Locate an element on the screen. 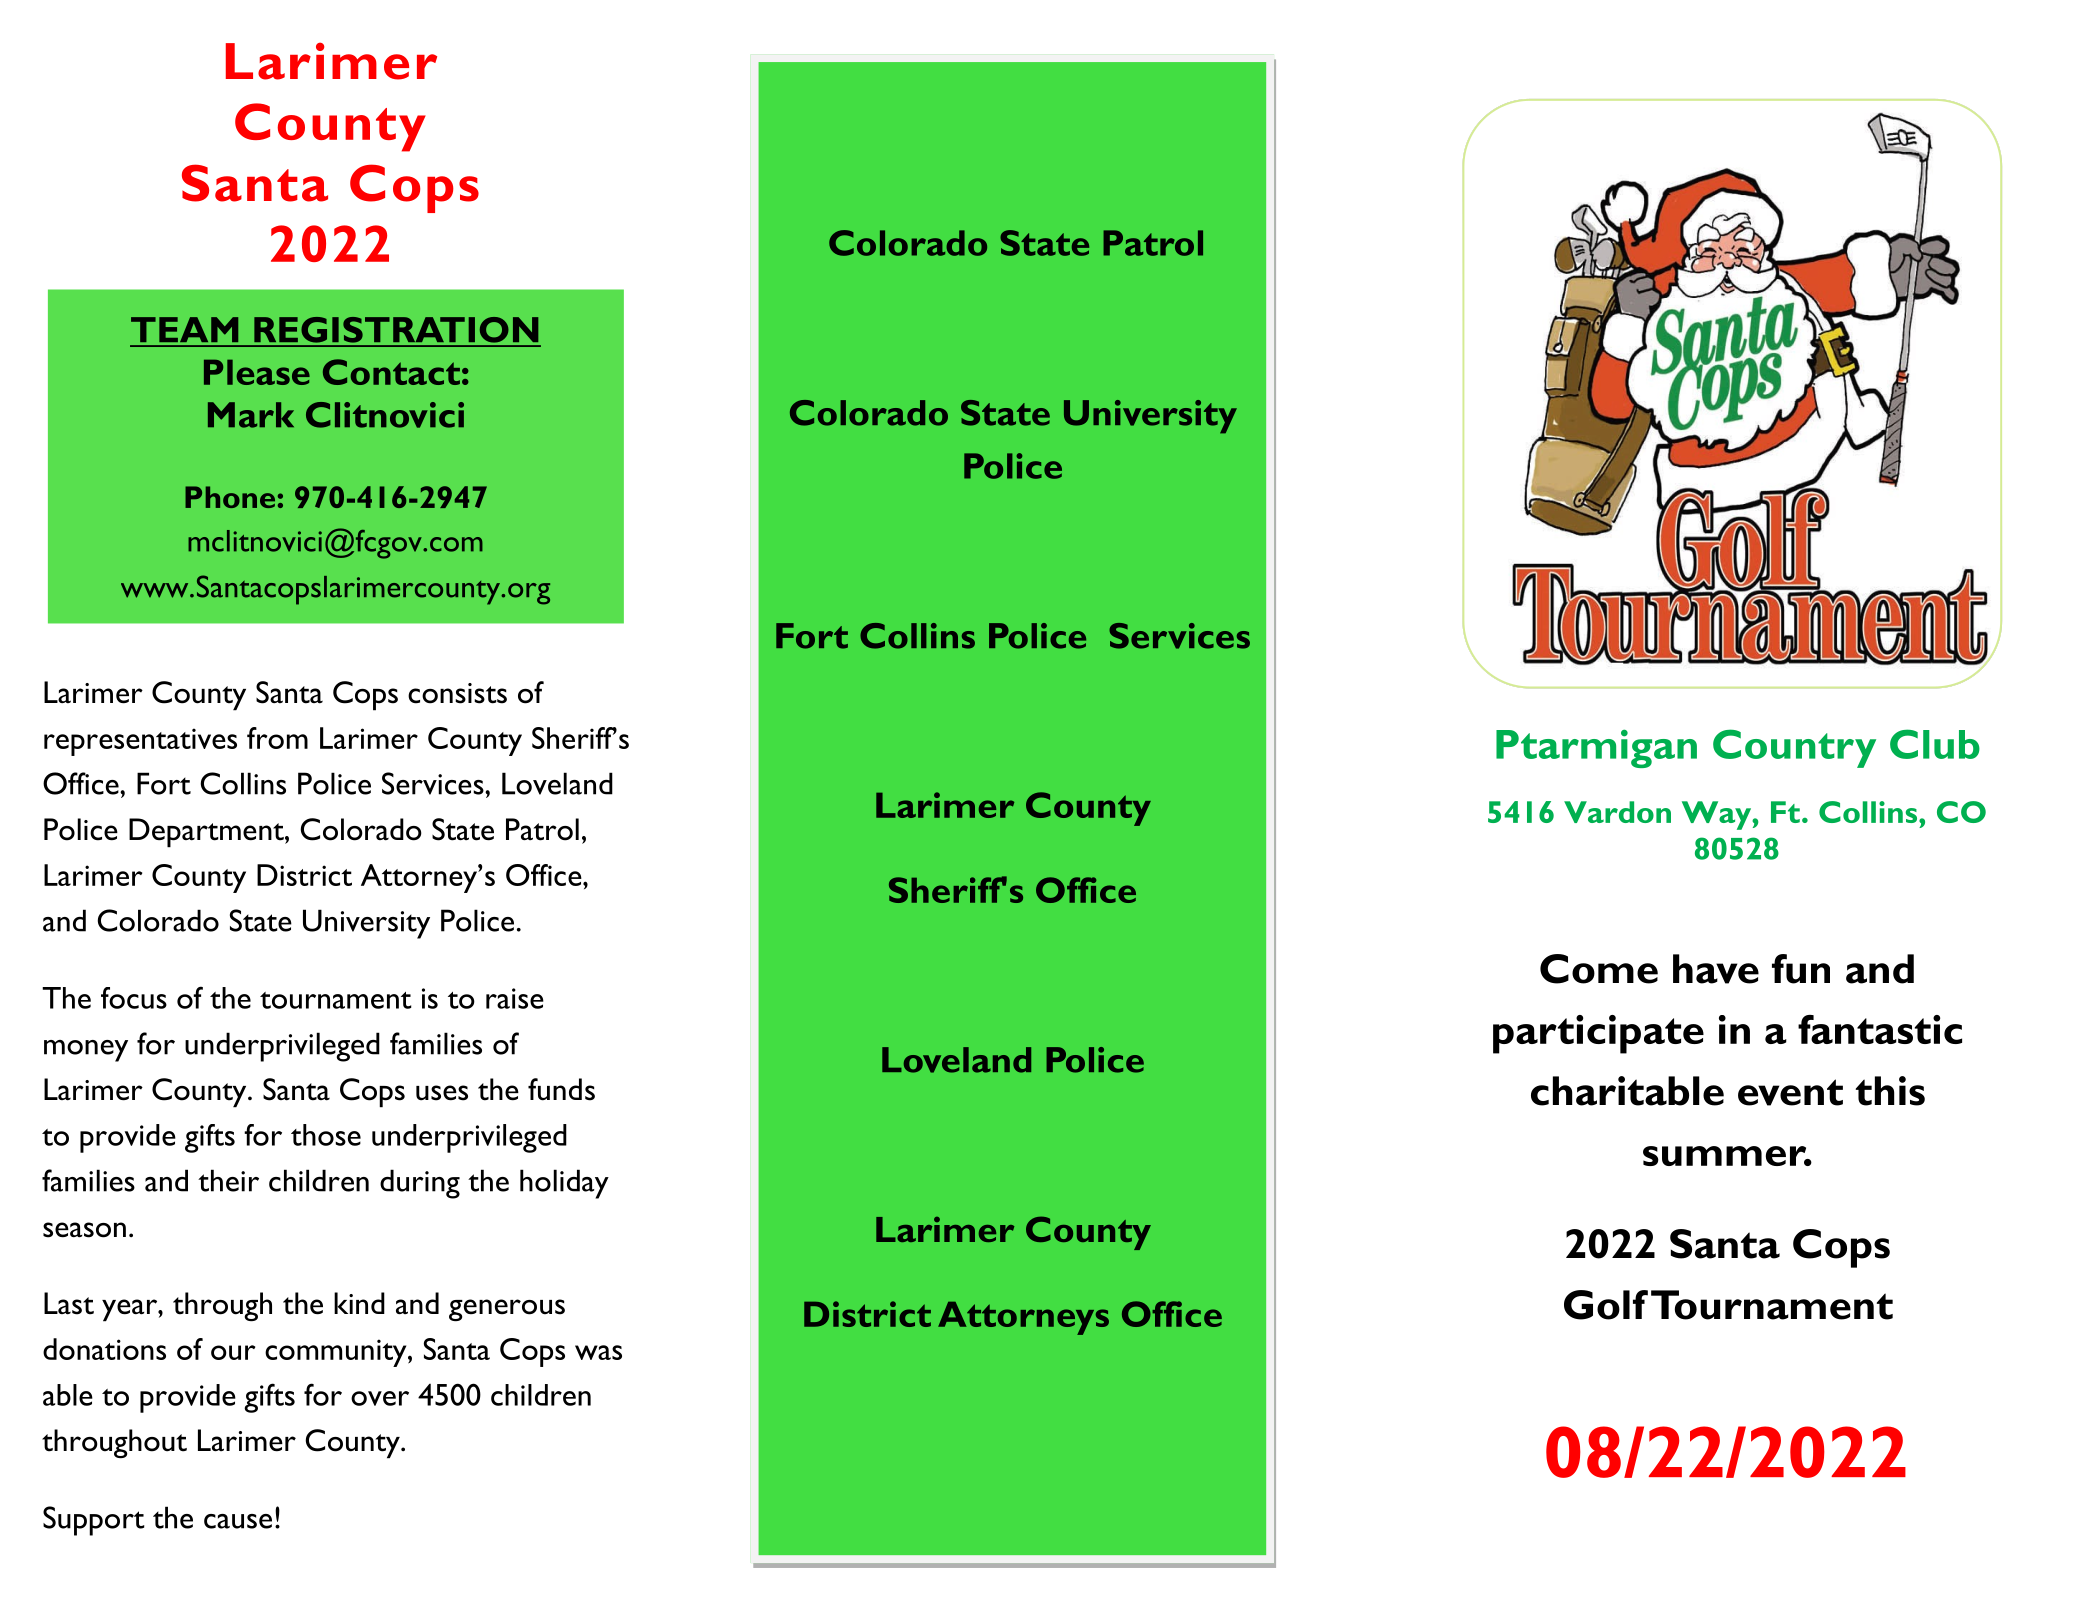 This screenshot has width=2078, height=1606. those is located at coordinates (326, 1135).
